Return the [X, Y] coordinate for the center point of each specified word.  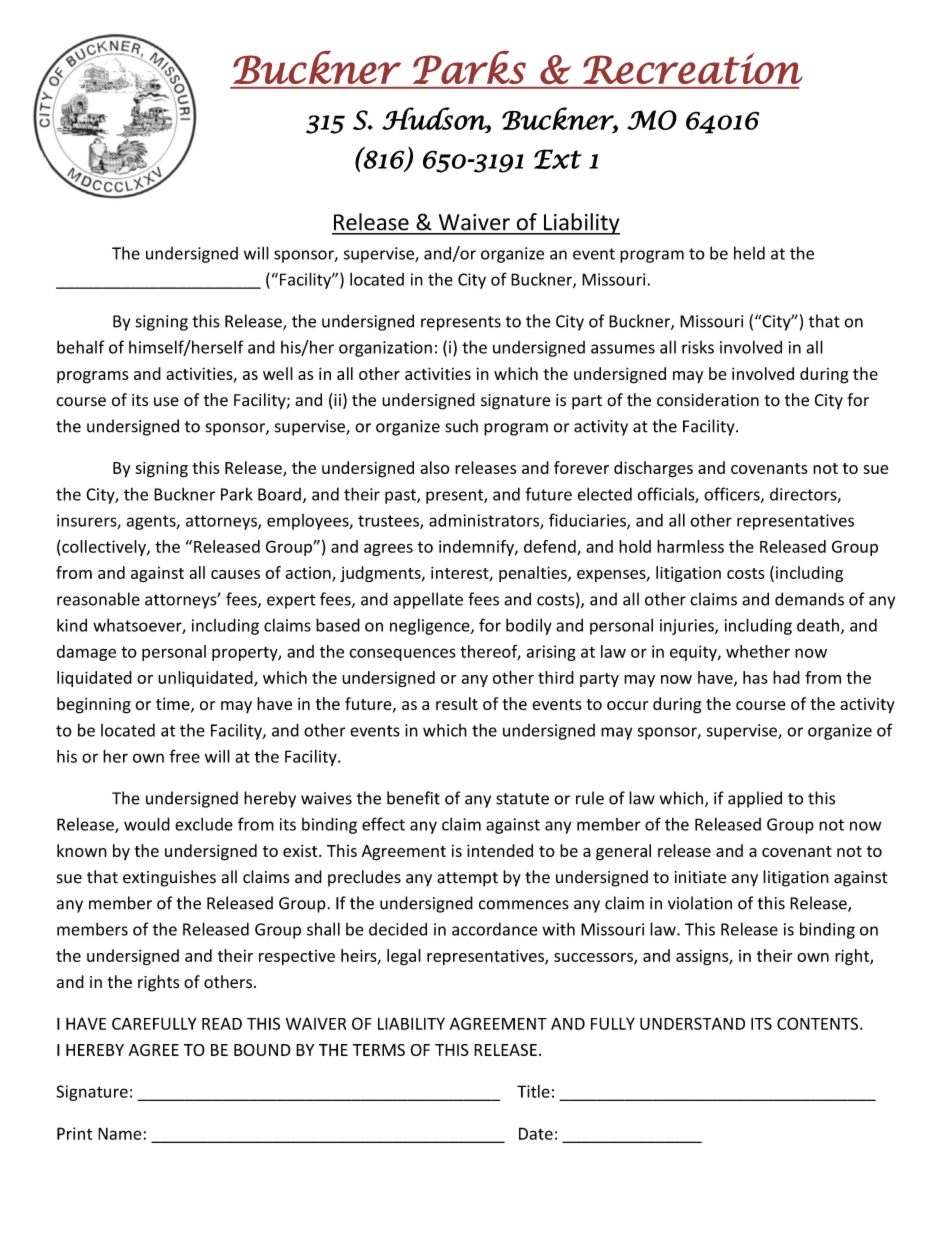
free [185, 756]
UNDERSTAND [692, 1023]
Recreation [693, 68]
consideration [708, 400]
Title [533, 1091]
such [461, 426]
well [278, 373]
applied [755, 799]
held [749, 253]
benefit [413, 798]
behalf [81, 347]
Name [120, 1133]
